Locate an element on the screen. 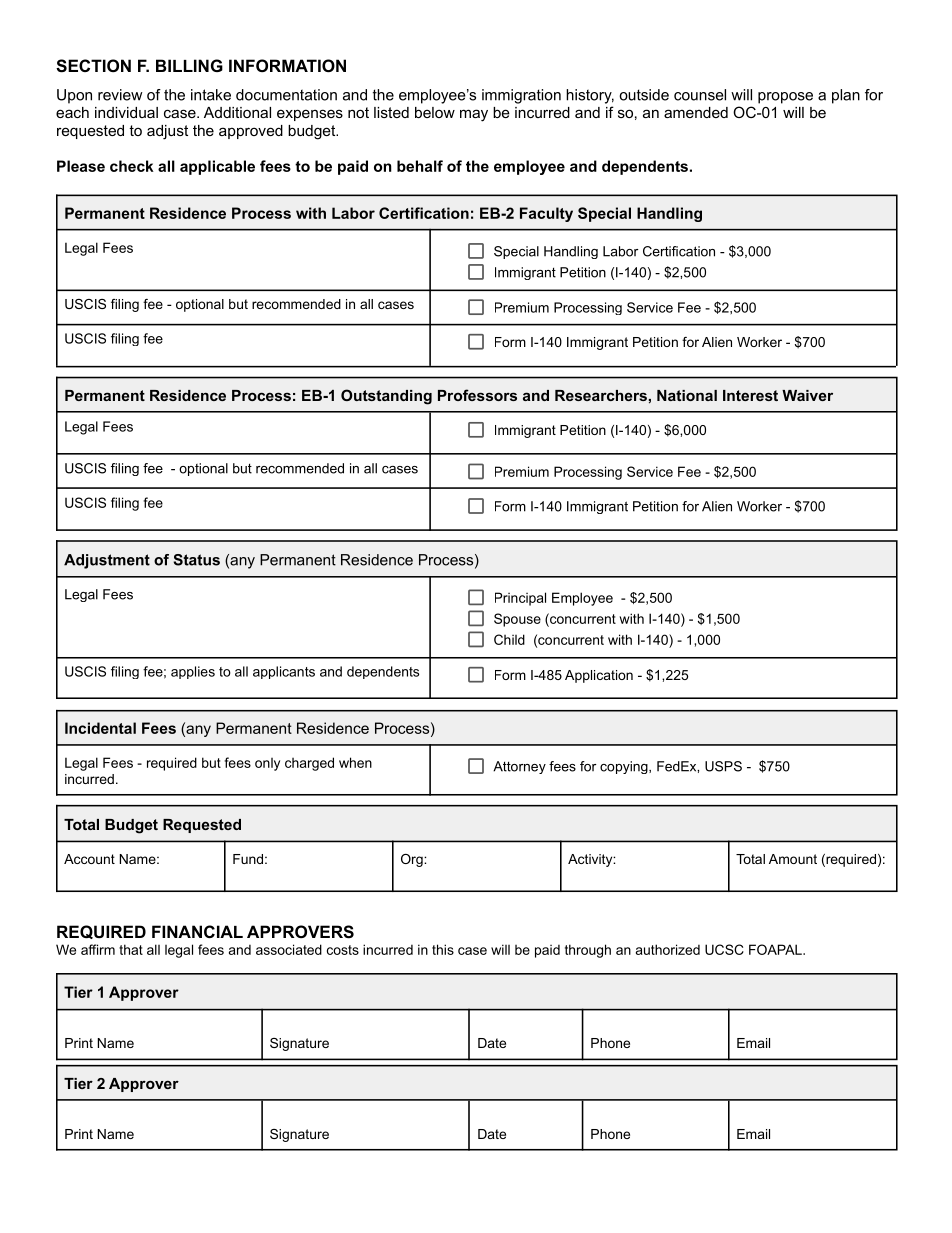  below is located at coordinates (435, 112).
